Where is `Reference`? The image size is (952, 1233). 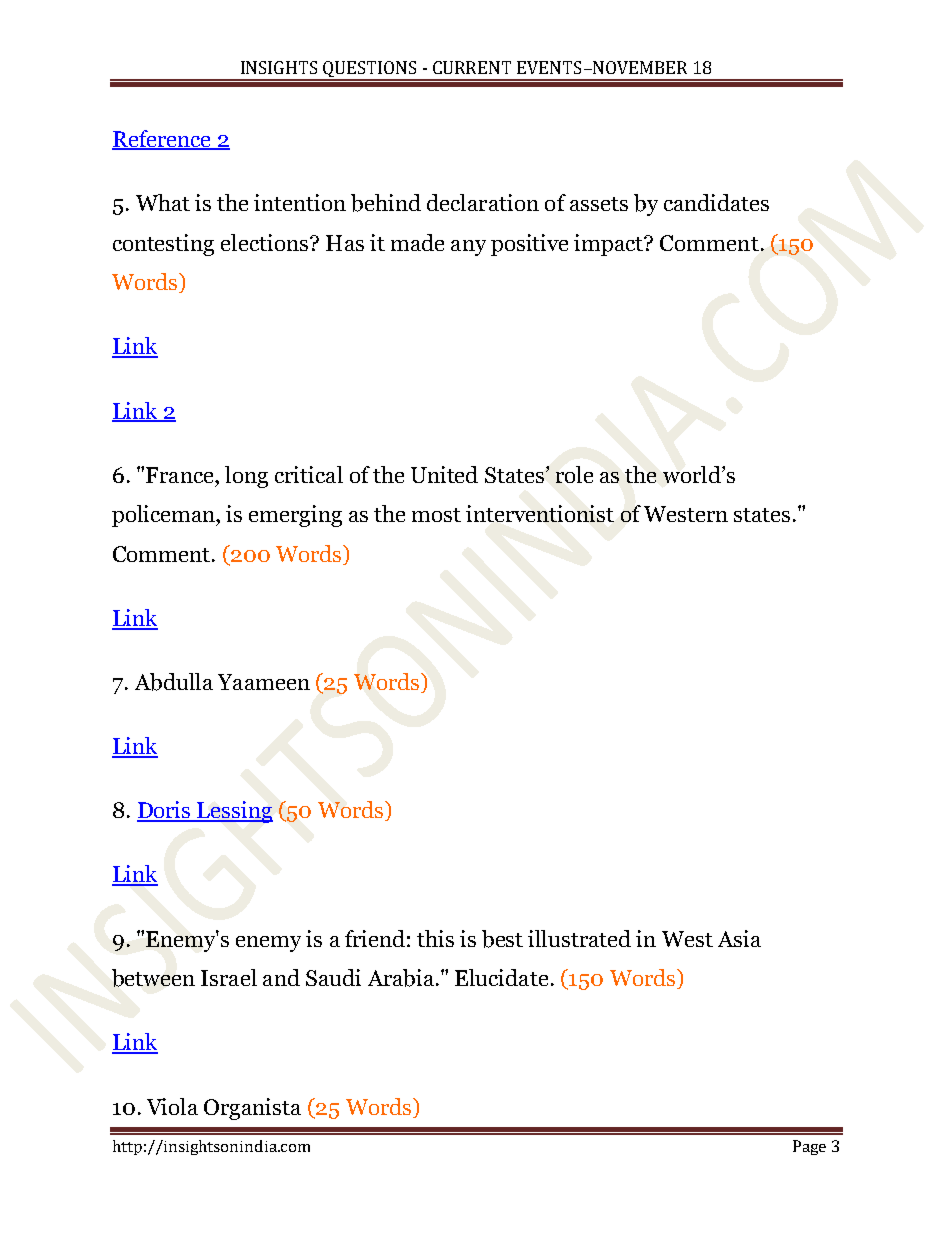
Reference is located at coordinates (163, 139).
